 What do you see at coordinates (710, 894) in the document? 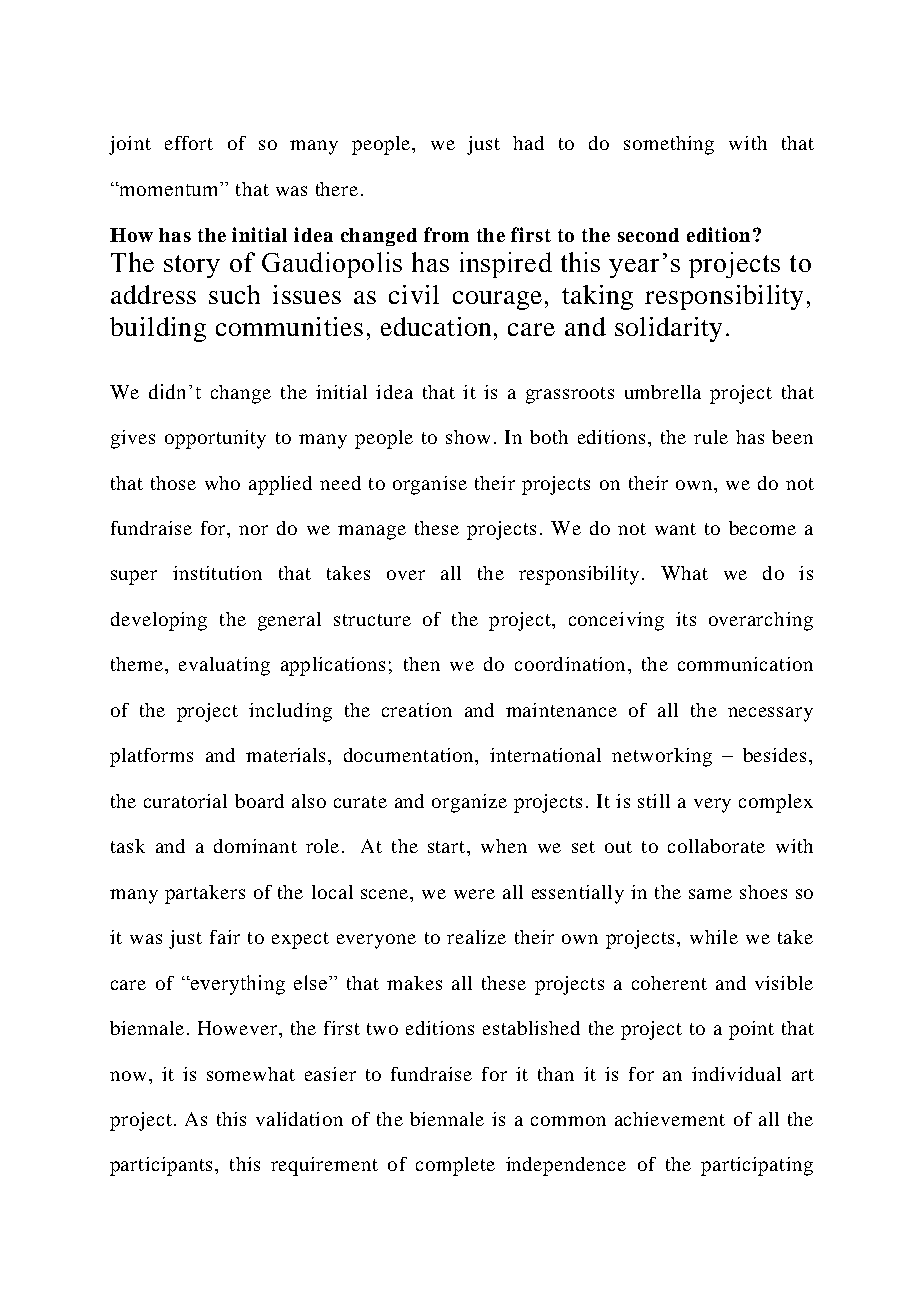
I see `same` at bounding box center [710, 894].
